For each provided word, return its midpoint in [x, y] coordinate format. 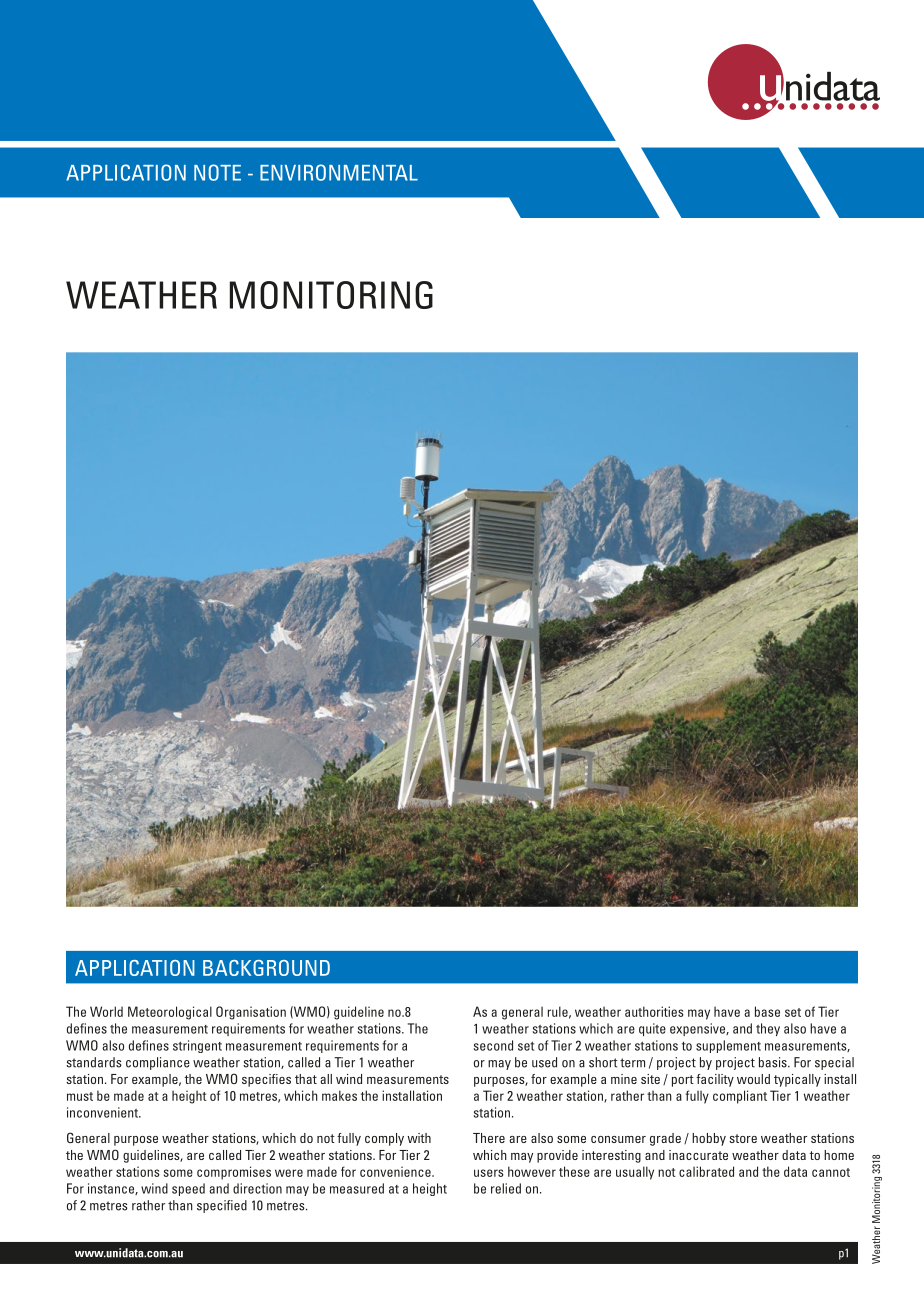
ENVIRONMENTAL [339, 172]
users [489, 1173]
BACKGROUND [266, 968]
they [768, 1029]
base [767, 1011]
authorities [654, 1011]
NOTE [217, 172]
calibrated [706, 1171]
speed [188, 1189]
